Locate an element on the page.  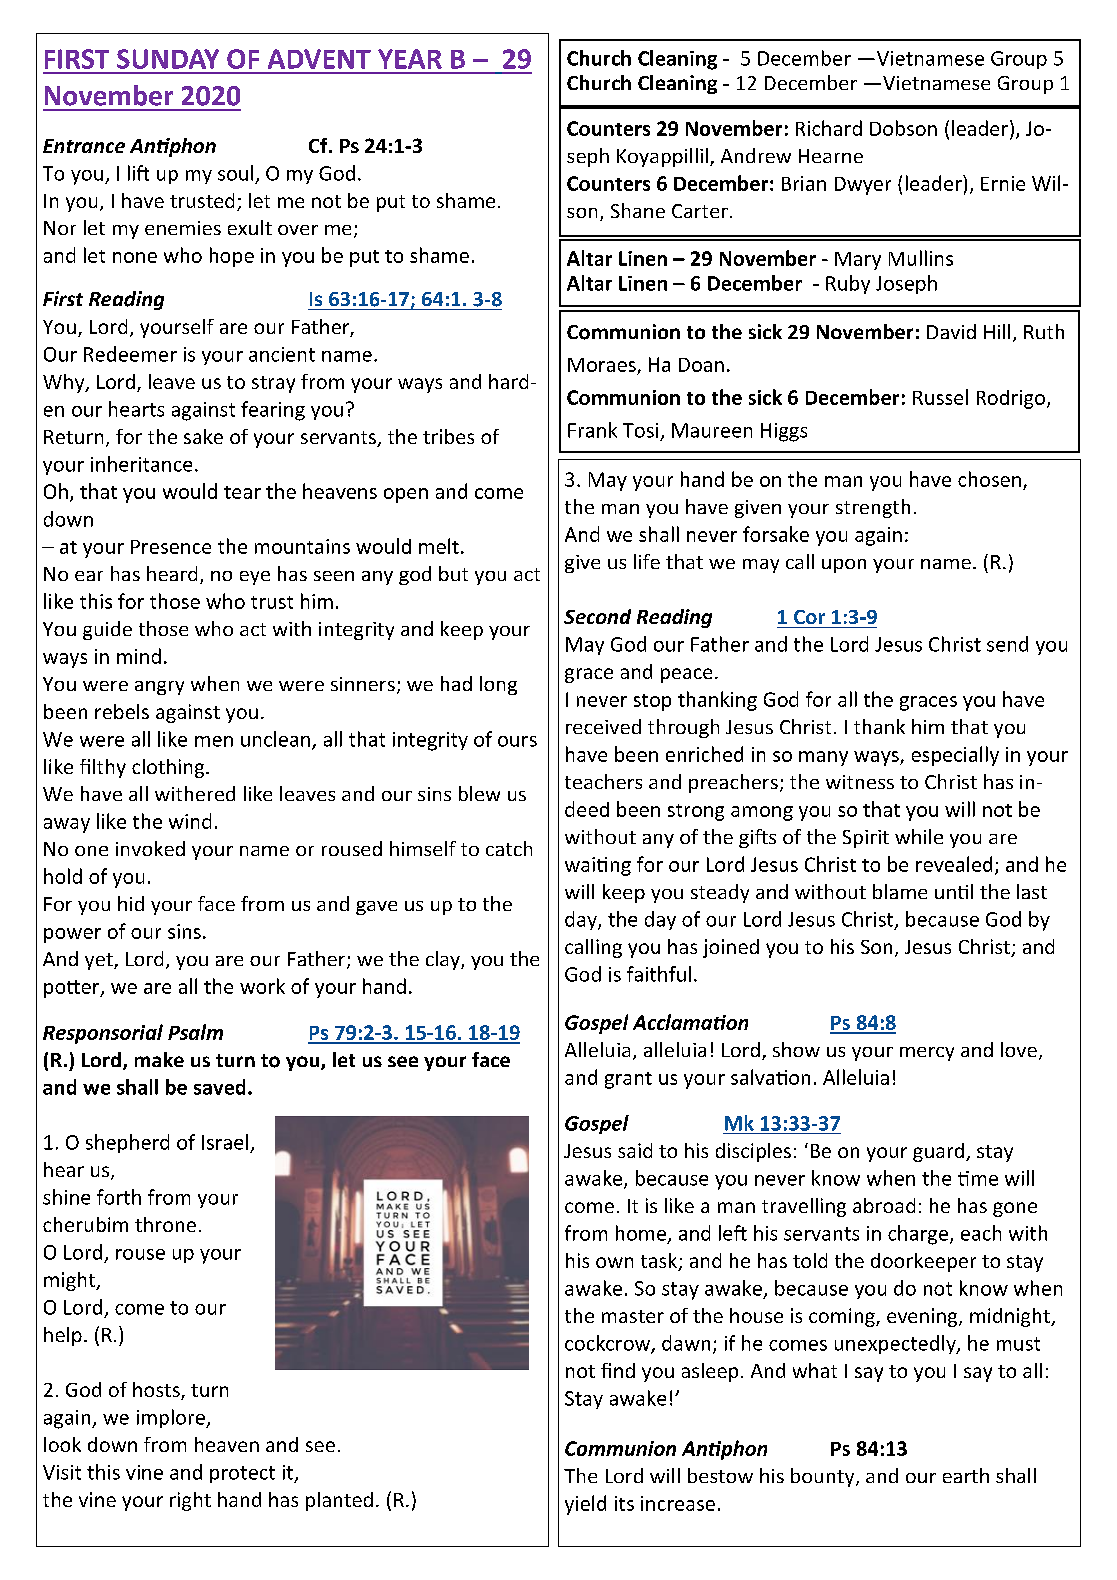
especially is located at coordinates (955, 756).
